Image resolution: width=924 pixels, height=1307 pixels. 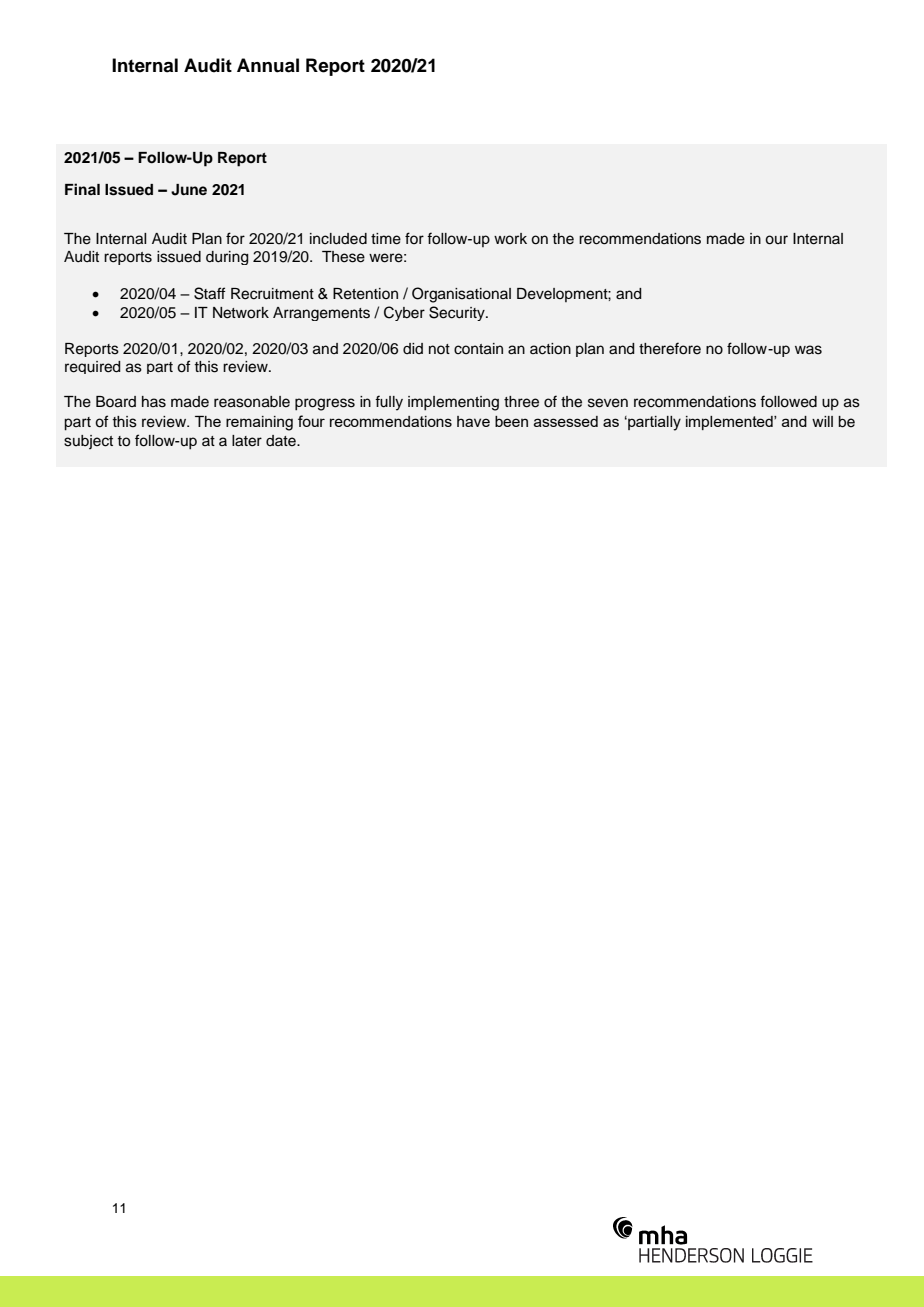 What do you see at coordinates (268, 65) in the screenshot?
I see `Annual` at bounding box center [268, 65].
